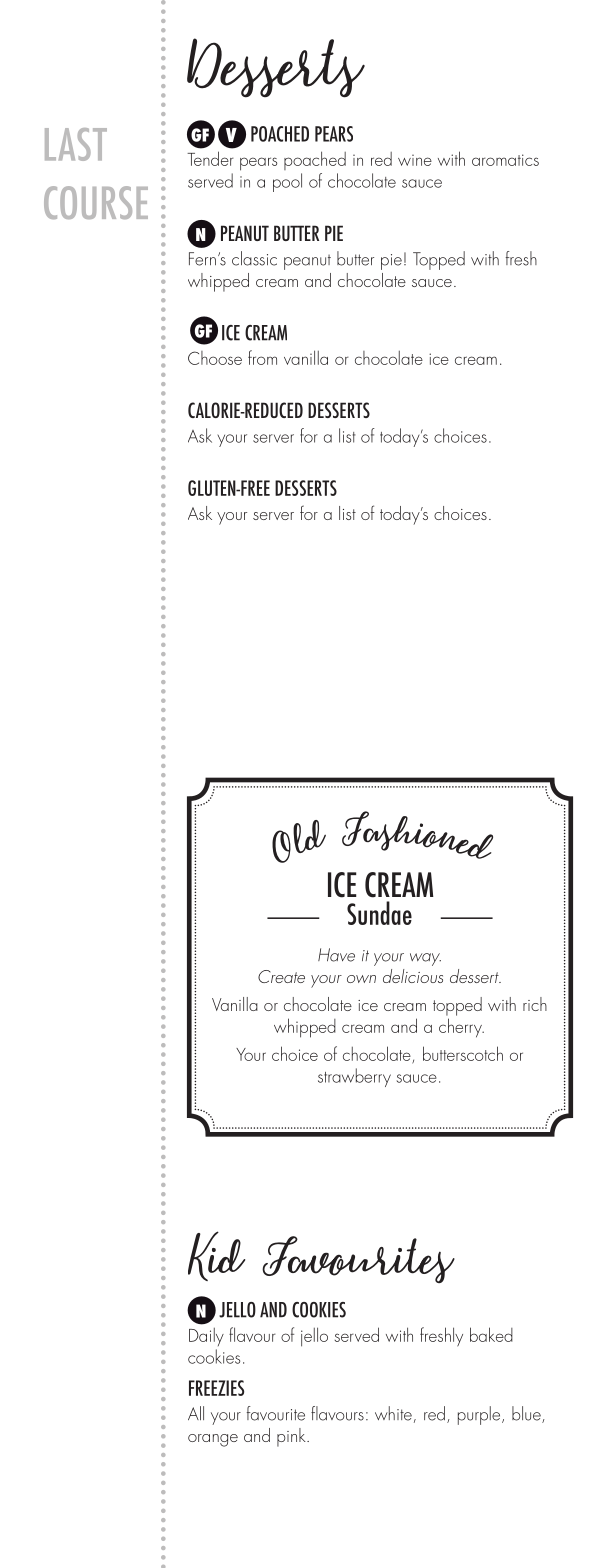 The width and height of the document is (616, 1568). Describe the element at coordinates (415, 160) in the document. I see `wine` at that location.
